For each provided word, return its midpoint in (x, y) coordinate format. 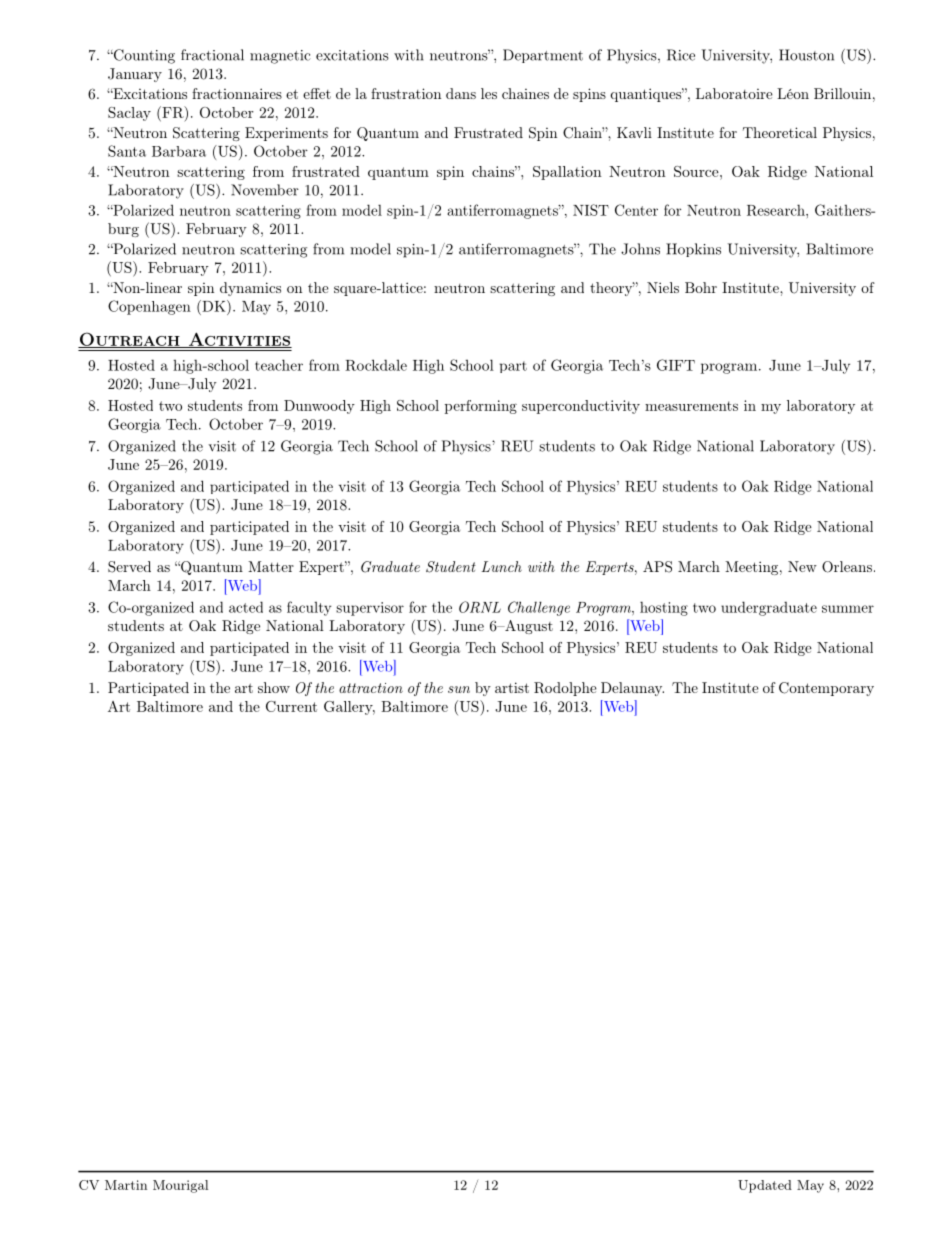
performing (481, 407)
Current (291, 706)
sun (459, 689)
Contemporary (826, 689)
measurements (691, 406)
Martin (126, 1185)
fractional (212, 55)
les (489, 93)
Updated (765, 1186)
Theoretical (780, 132)
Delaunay (632, 689)
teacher (279, 365)
